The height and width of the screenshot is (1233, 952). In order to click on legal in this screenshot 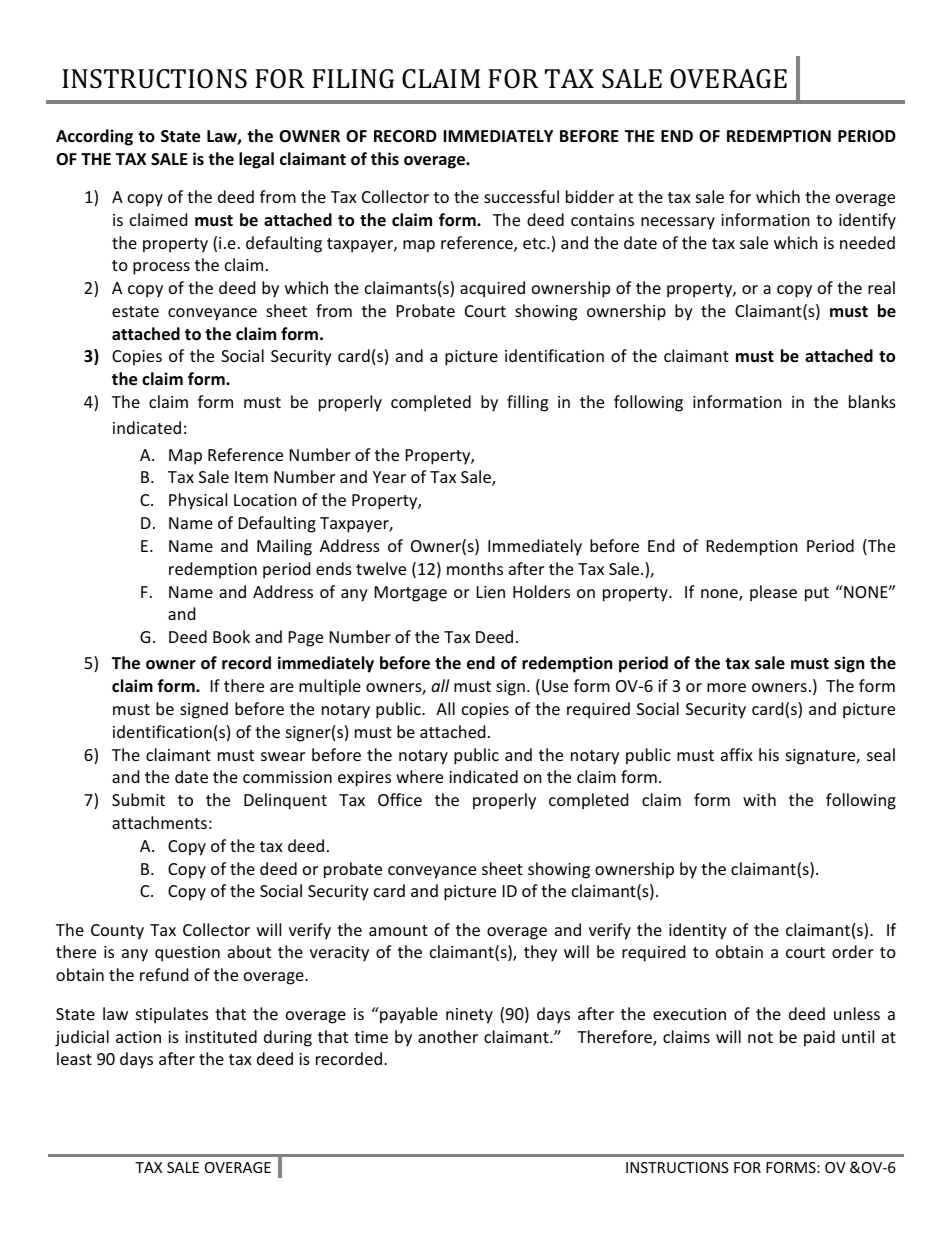, I will do `click(256, 160)`.
